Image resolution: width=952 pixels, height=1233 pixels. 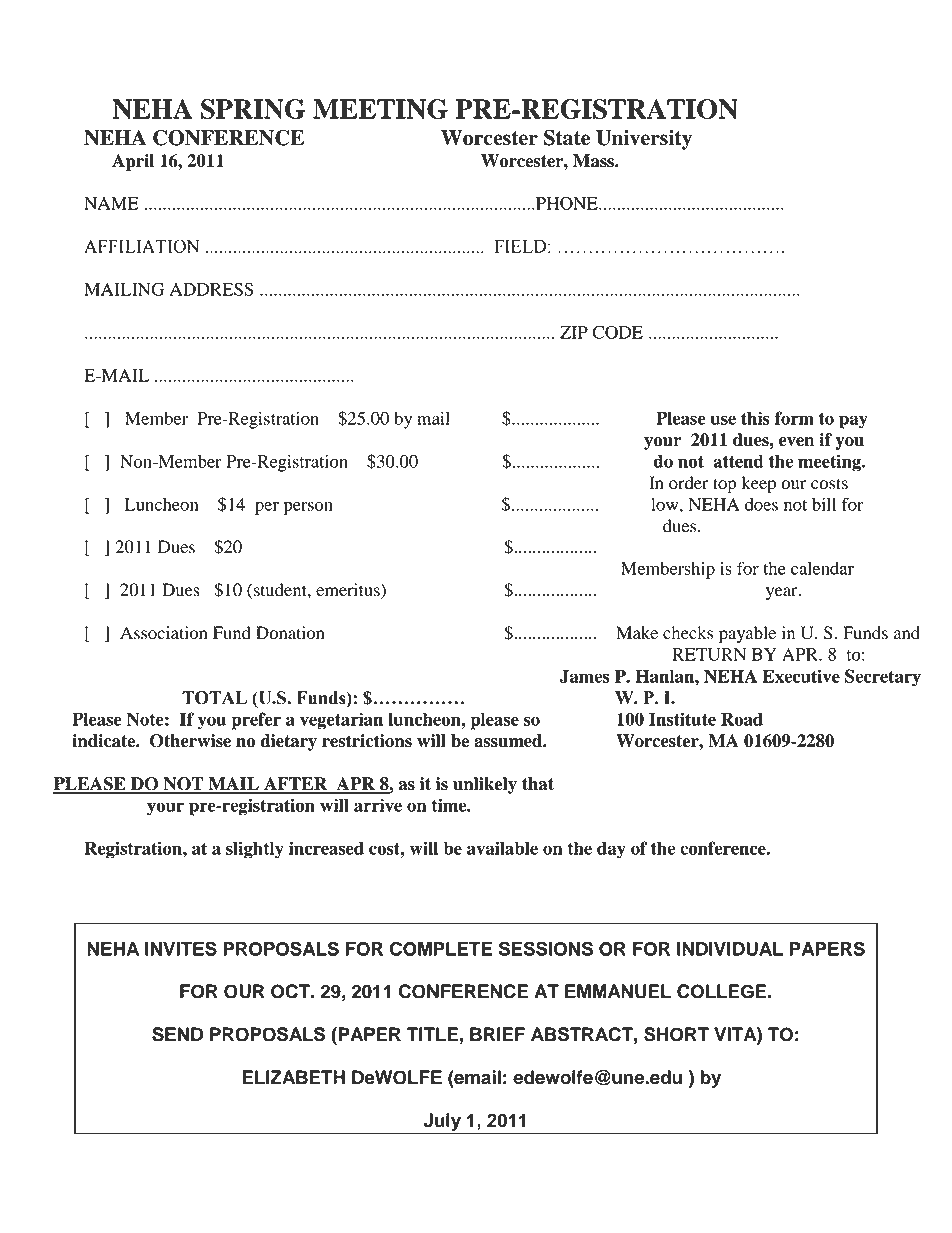 What do you see at coordinates (190, 741) in the screenshot?
I see `Otherwise` at bounding box center [190, 741].
